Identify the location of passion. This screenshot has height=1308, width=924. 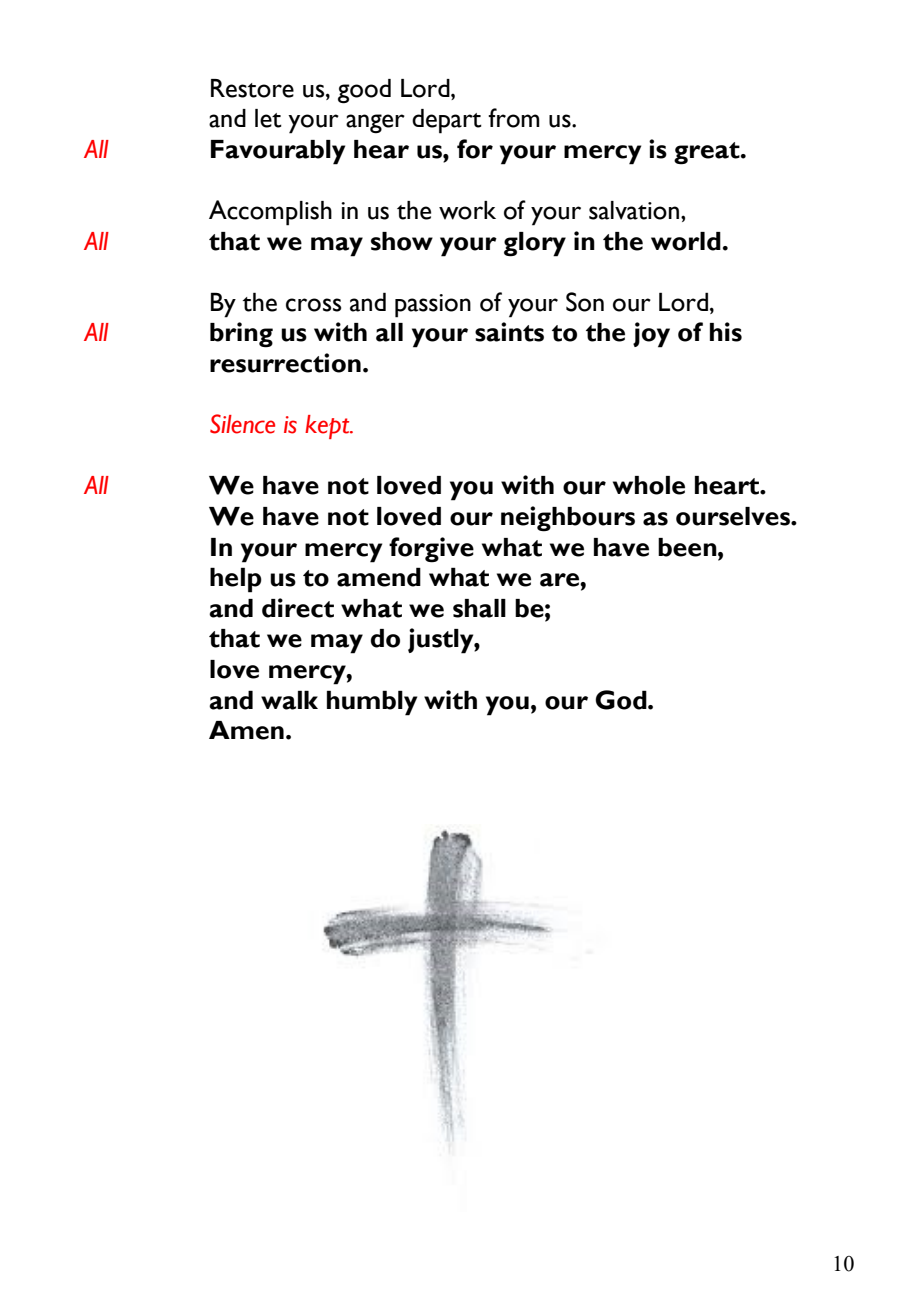
(433, 306).
